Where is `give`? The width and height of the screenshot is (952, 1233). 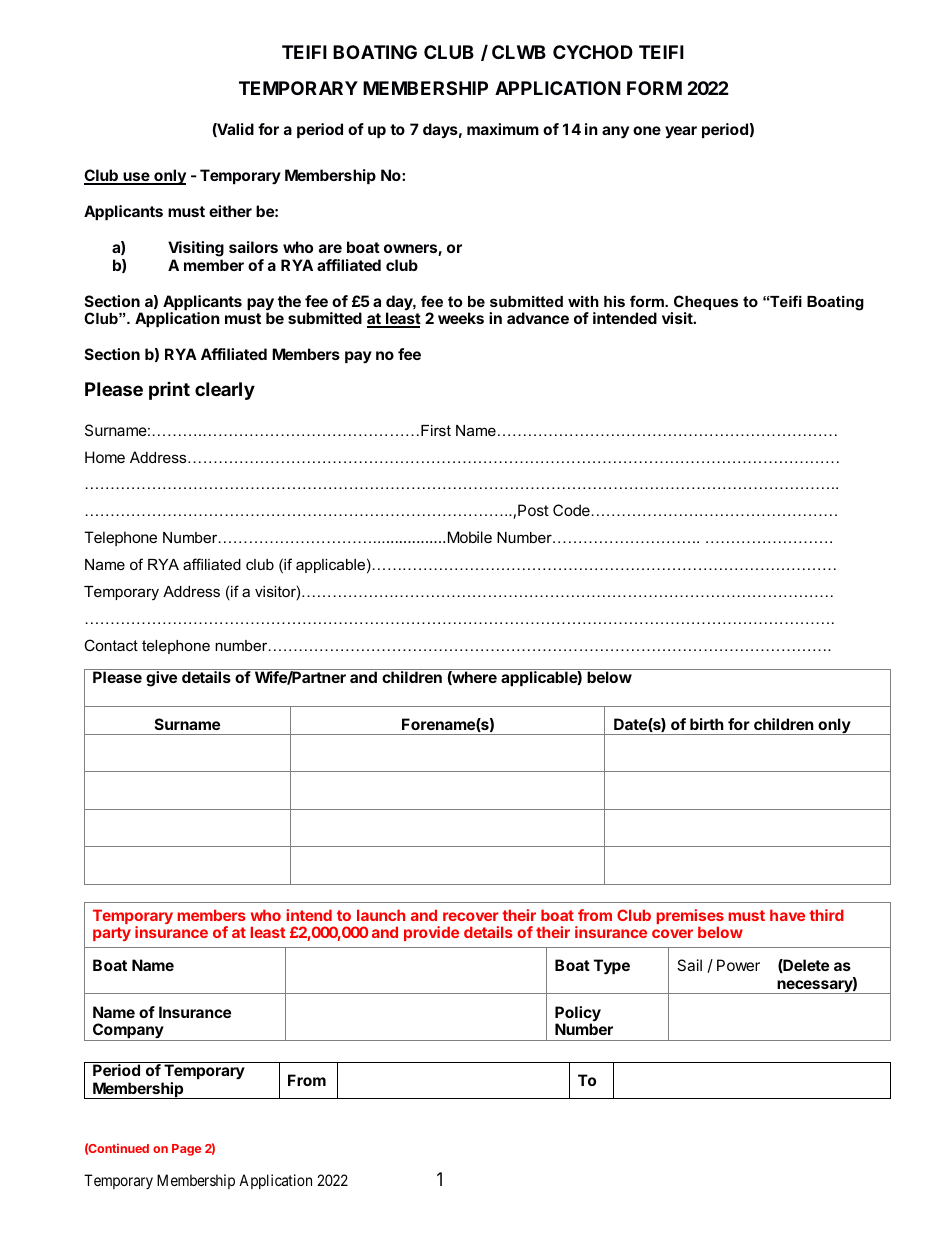 give is located at coordinates (161, 679).
